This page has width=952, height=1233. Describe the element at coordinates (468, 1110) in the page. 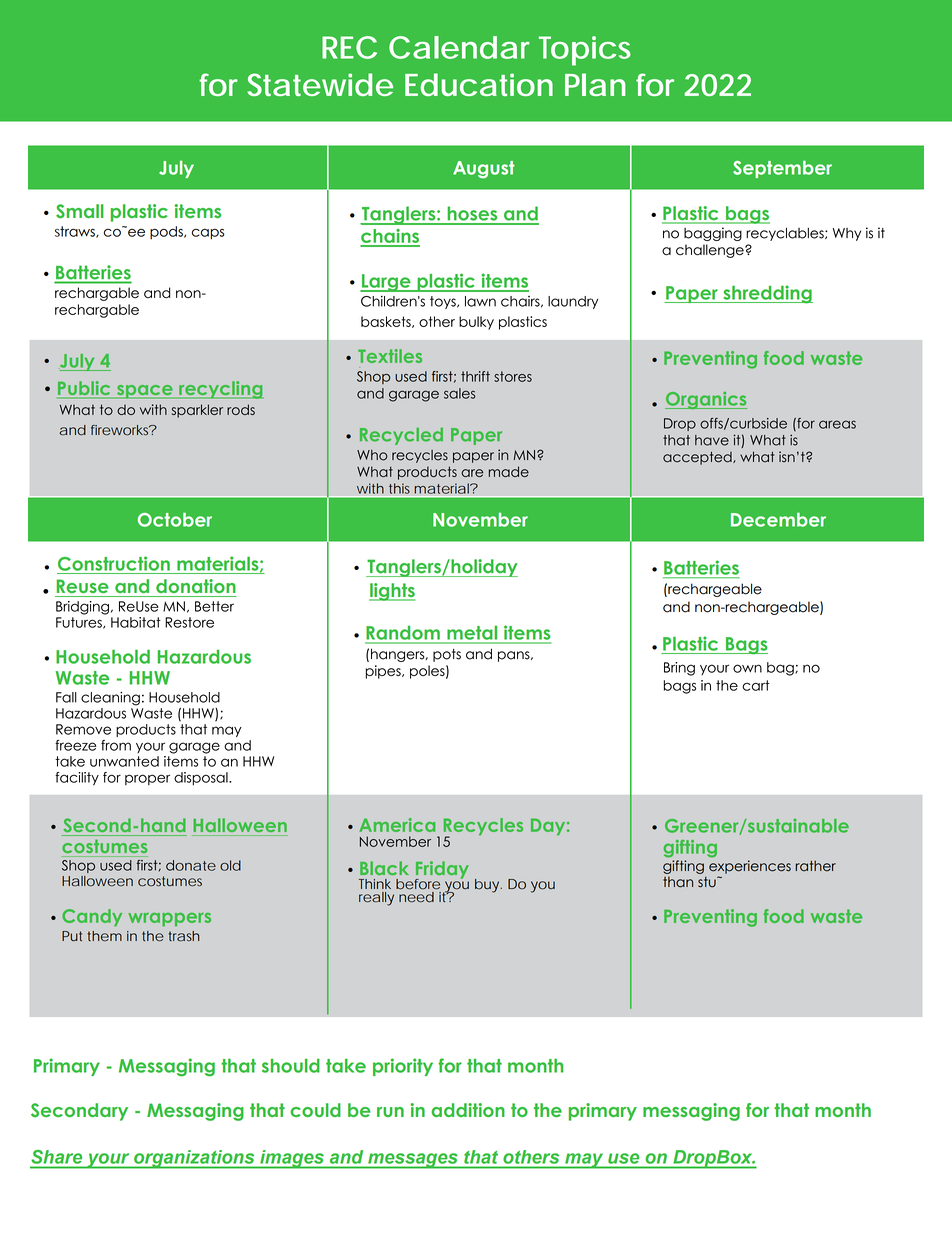

I see `addition` at that location.
